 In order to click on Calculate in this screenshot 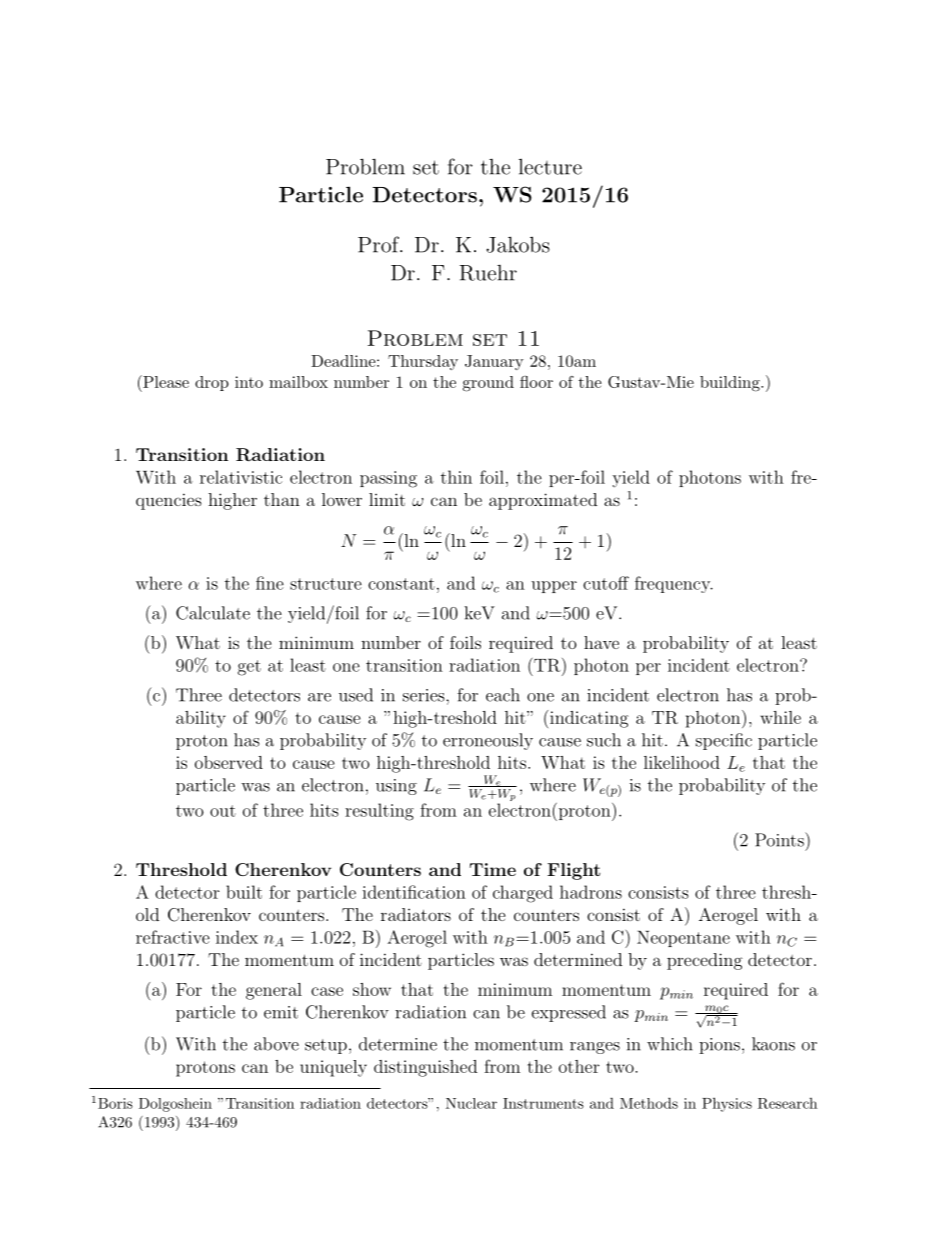, I will do `click(213, 613)`.
